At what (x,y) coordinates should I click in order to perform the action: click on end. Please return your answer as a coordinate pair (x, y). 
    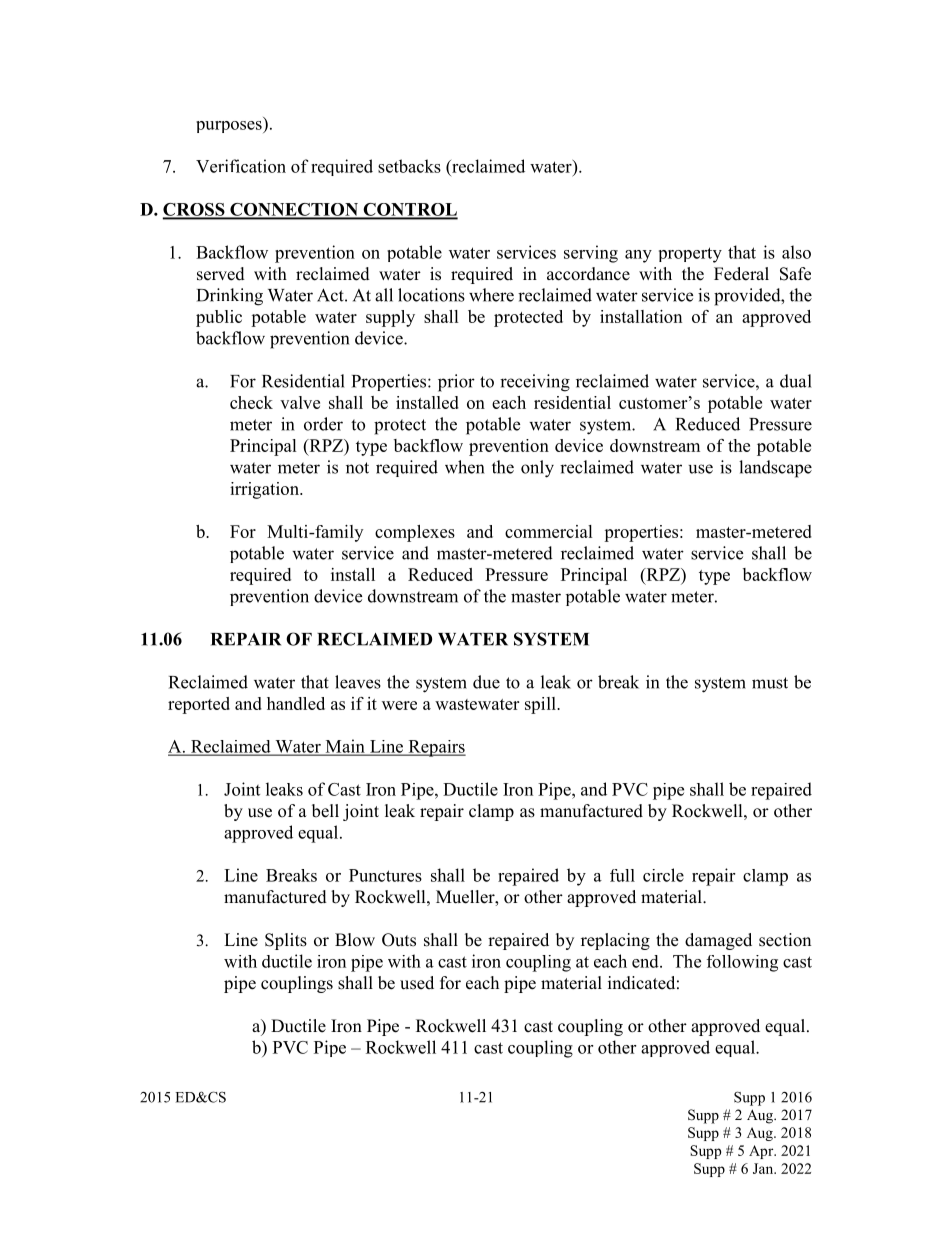
    Looking at the image, I should click on (646, 961).
